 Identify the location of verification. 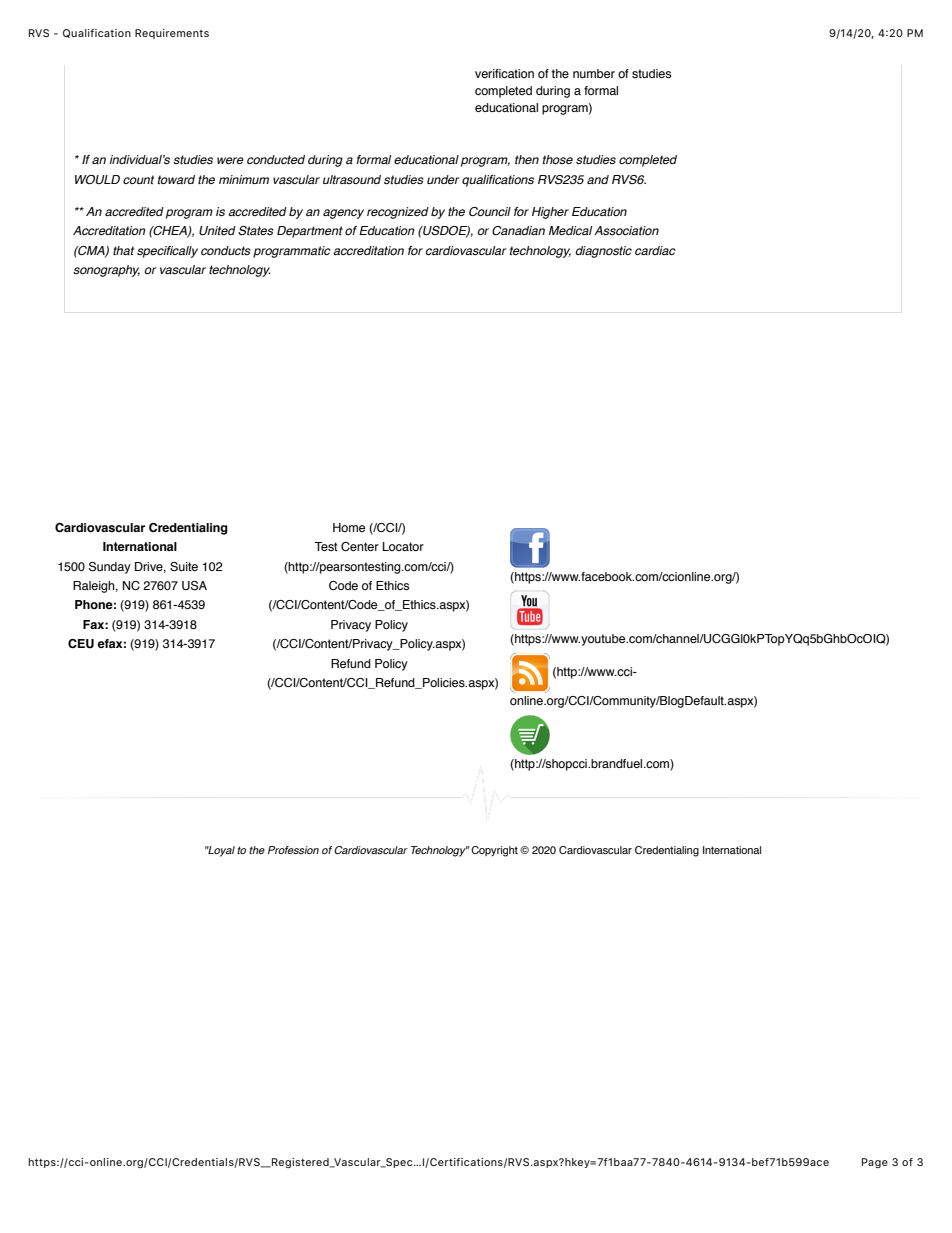
(504, 73).
